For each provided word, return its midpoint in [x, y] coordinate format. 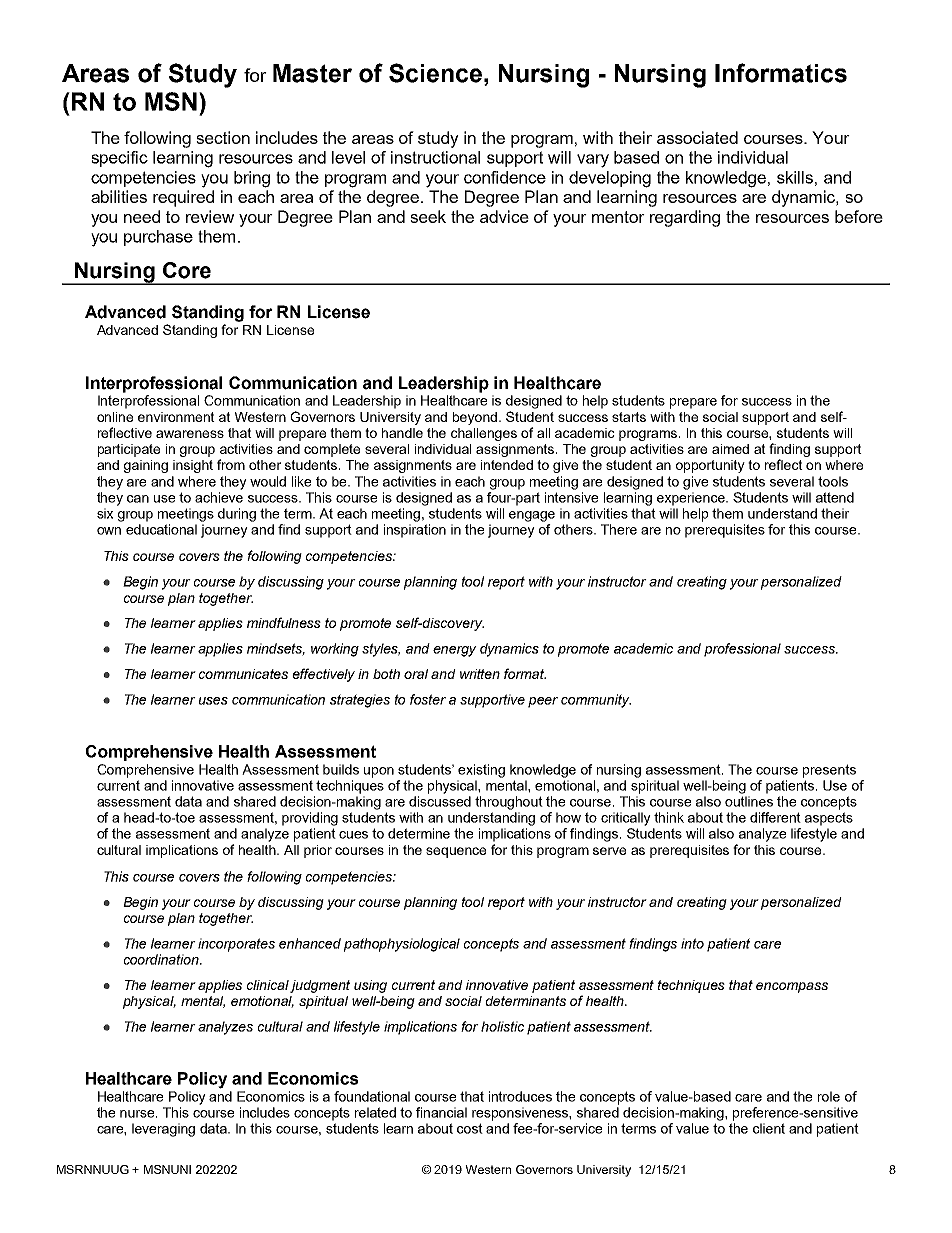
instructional [435, 157]
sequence [456, 852]
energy [455, 651]
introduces [520, 1096]
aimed [730, 449]
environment [176, 417]
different [775, 817]
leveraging [163, 1130]
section [223, 137]
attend [835, 497]
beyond [476, 418]
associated [697, 137]
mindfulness [284, 622]
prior [318, 851]
